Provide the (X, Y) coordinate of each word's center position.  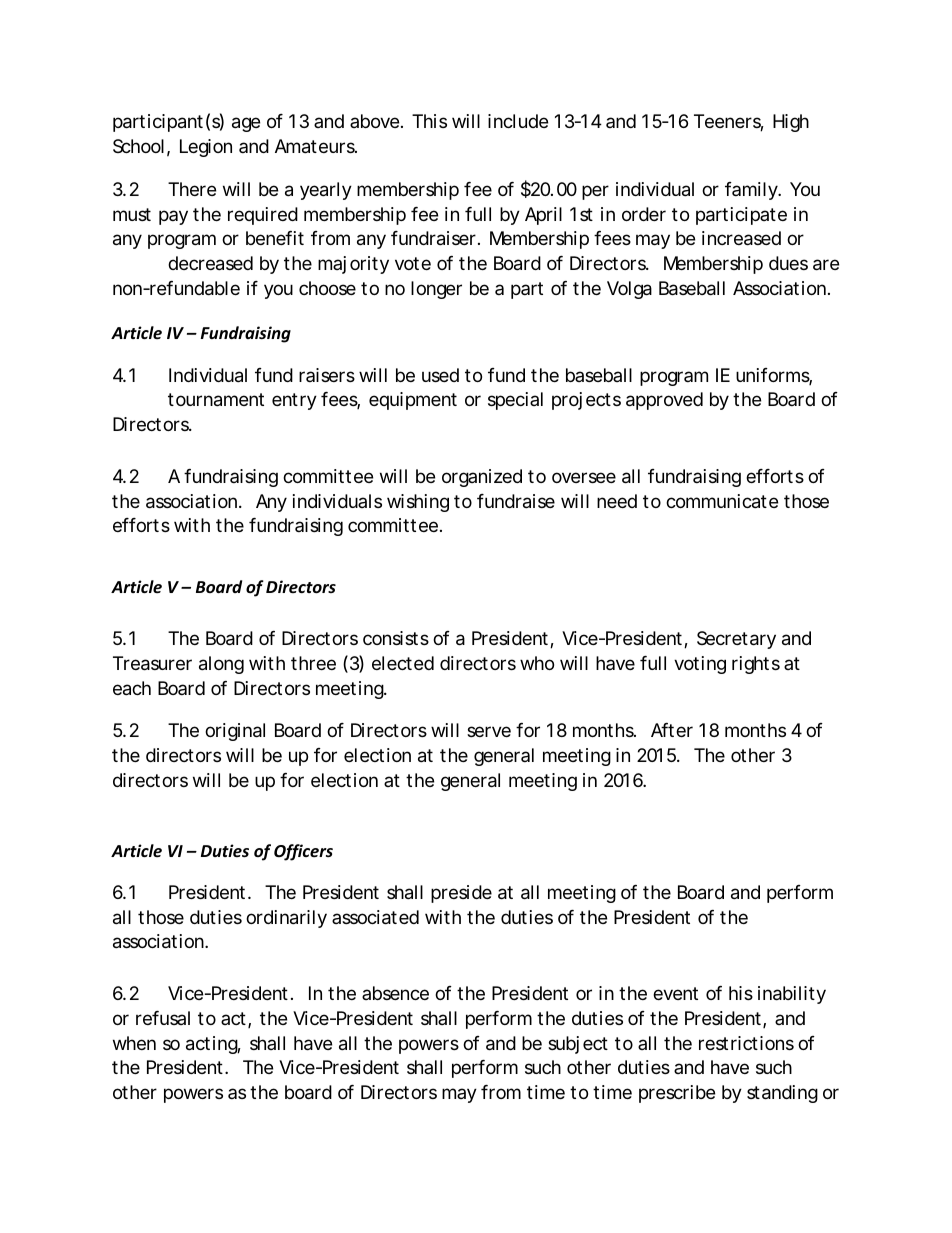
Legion (206, 148)
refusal (163, 1018)
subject (578, 1045)
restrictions (746, 1043)
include (518, 121)
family (752, 191)
